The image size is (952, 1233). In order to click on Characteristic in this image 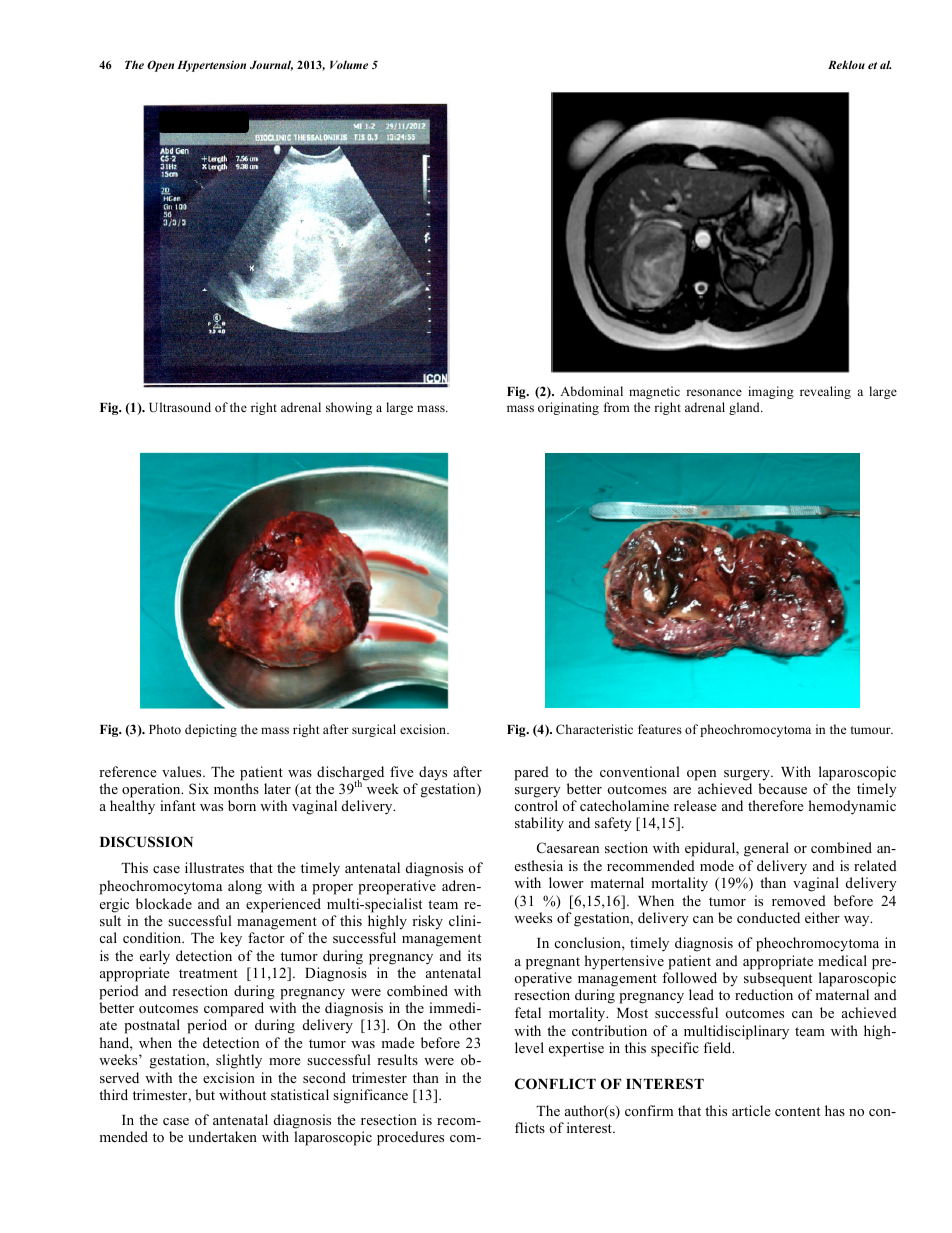, I will do `click(594, 729)`.
